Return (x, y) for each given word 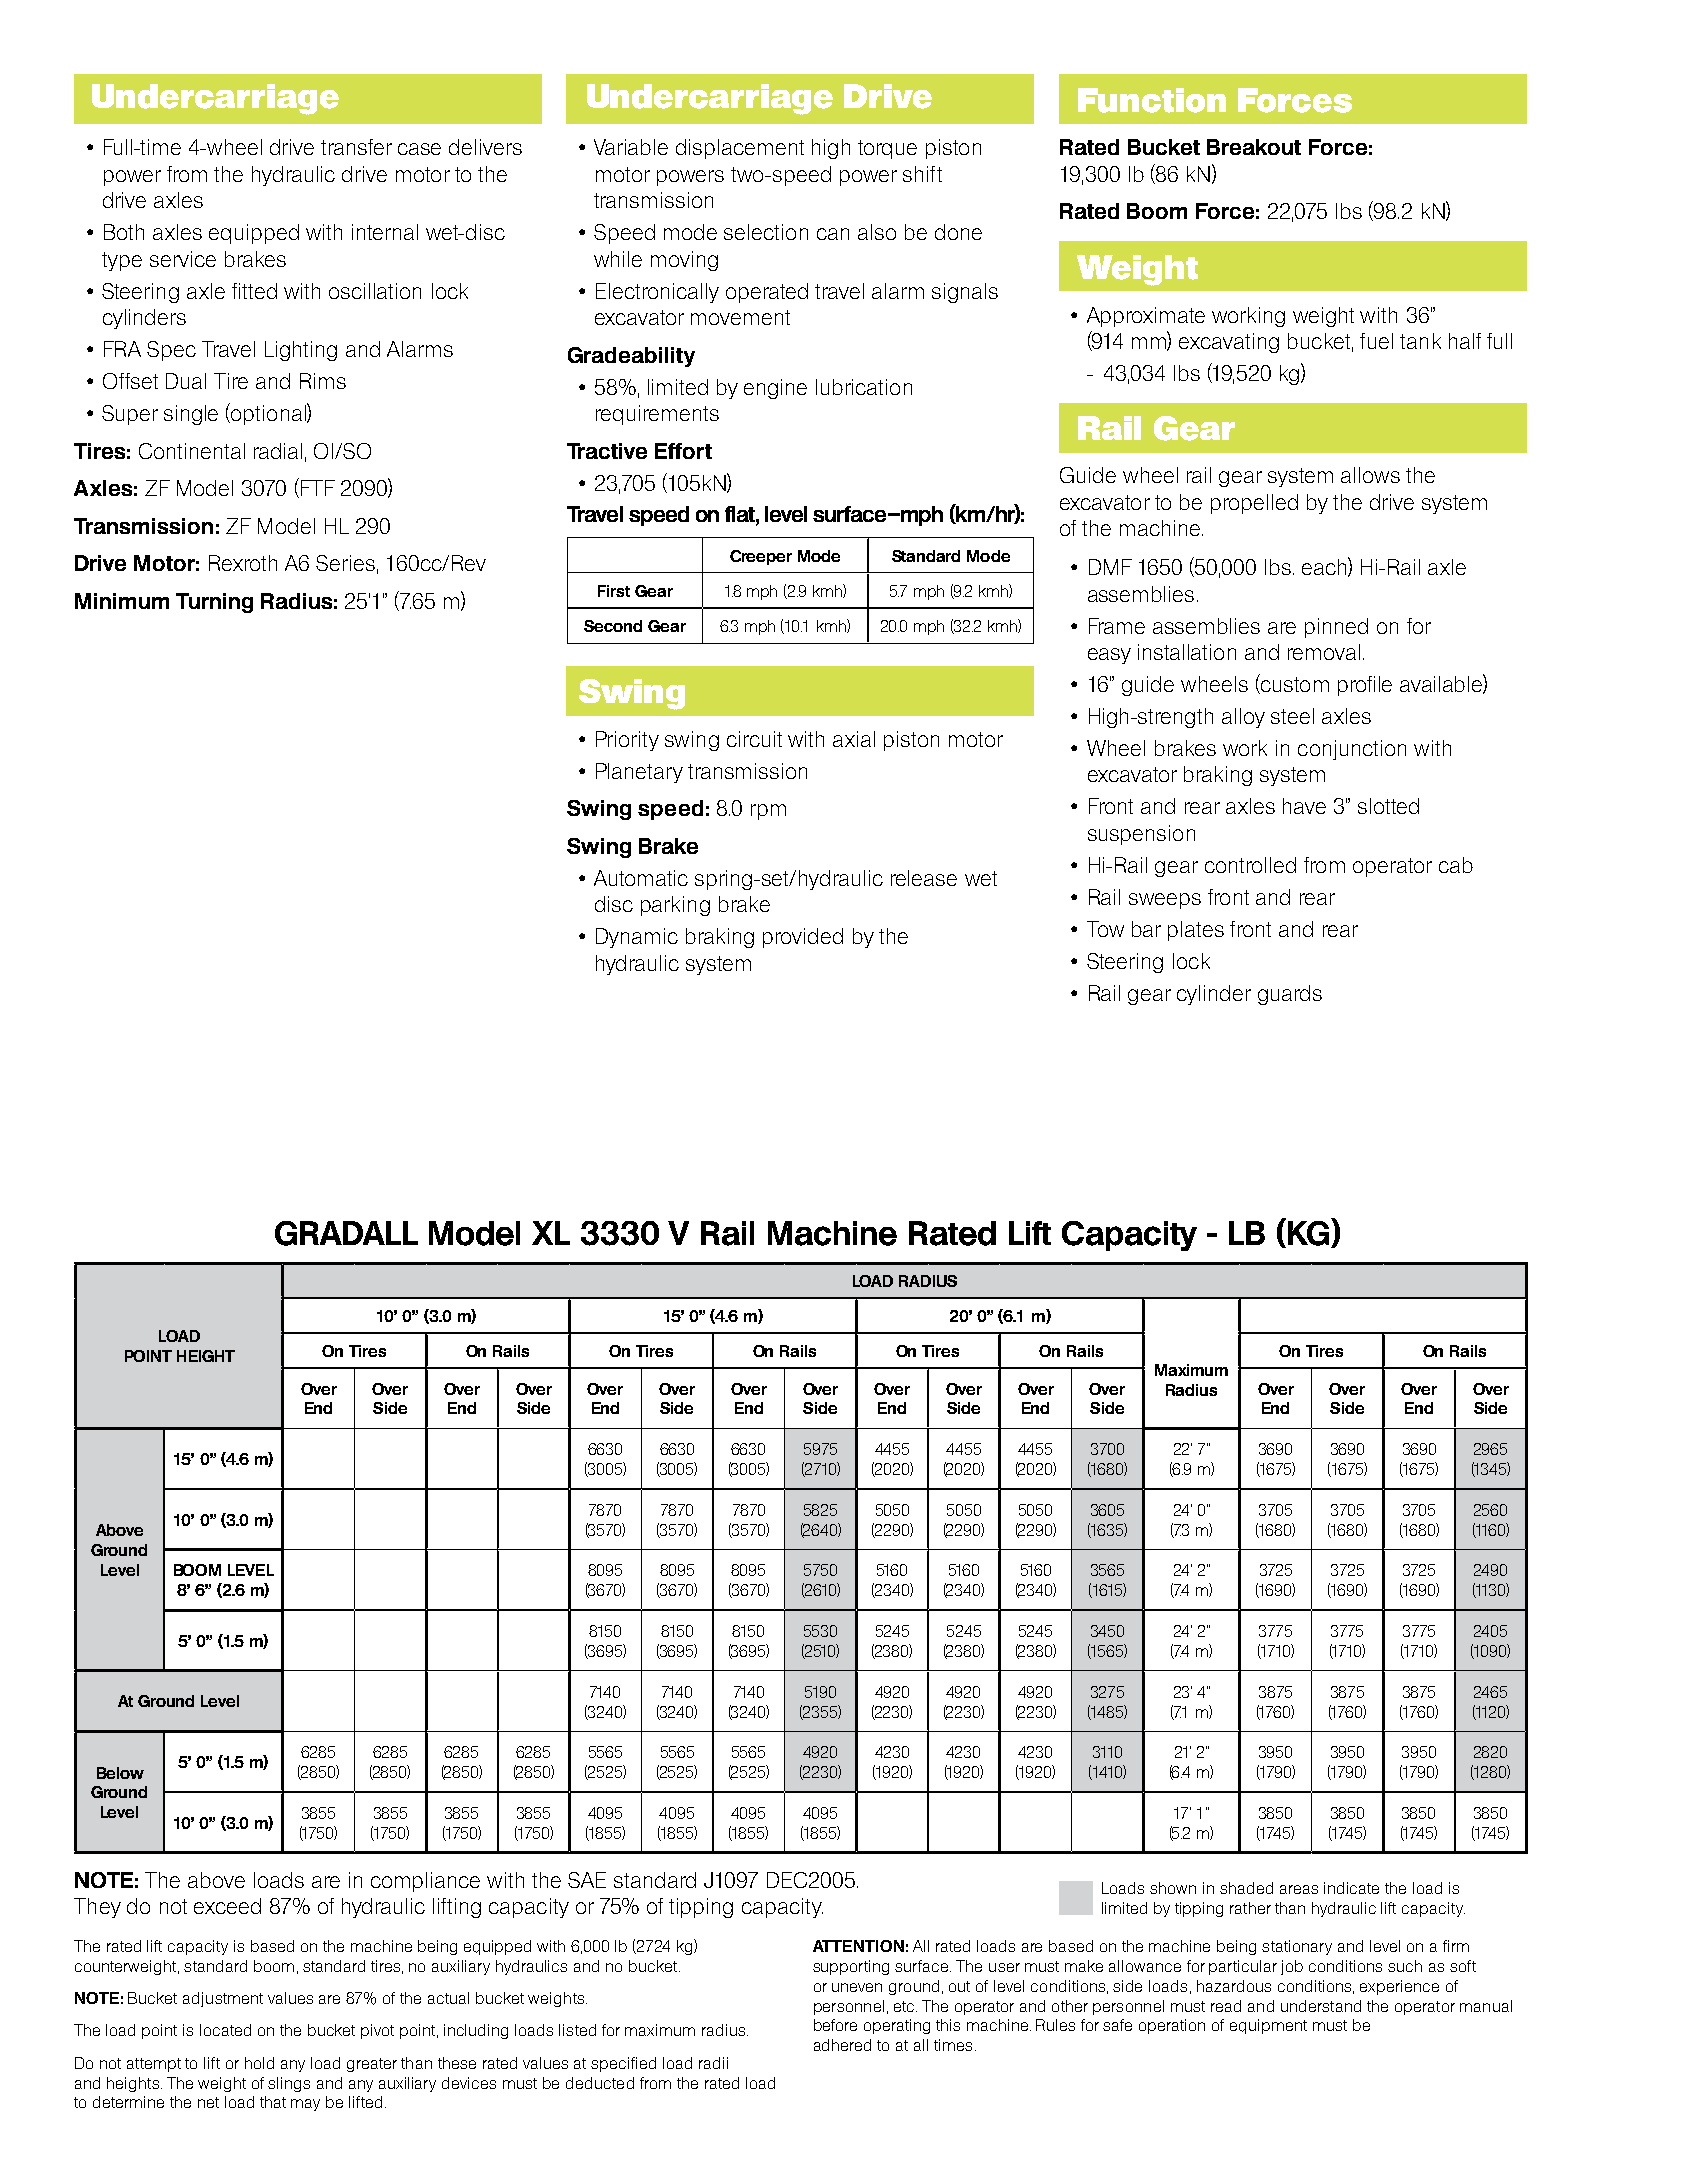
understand (1321, 2006)
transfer (356, 147)
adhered (842, 2045)
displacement (740, 149)
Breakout (1254, 147)
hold (259, 2063)
